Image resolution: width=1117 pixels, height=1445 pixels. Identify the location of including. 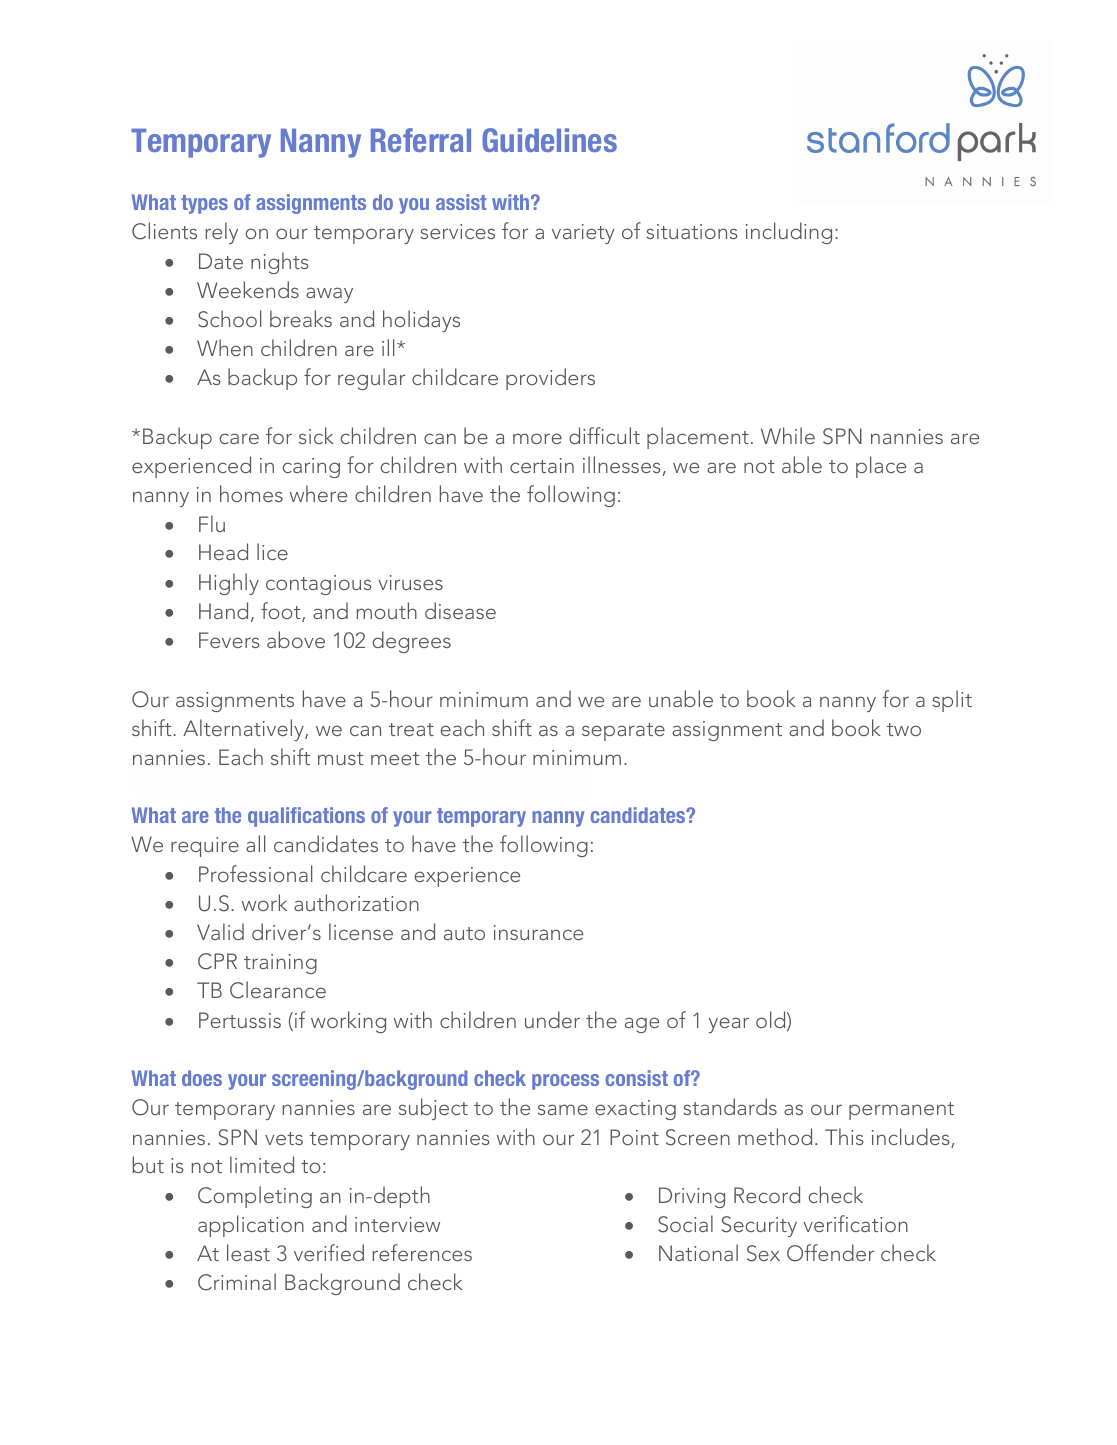
(789, 233).
